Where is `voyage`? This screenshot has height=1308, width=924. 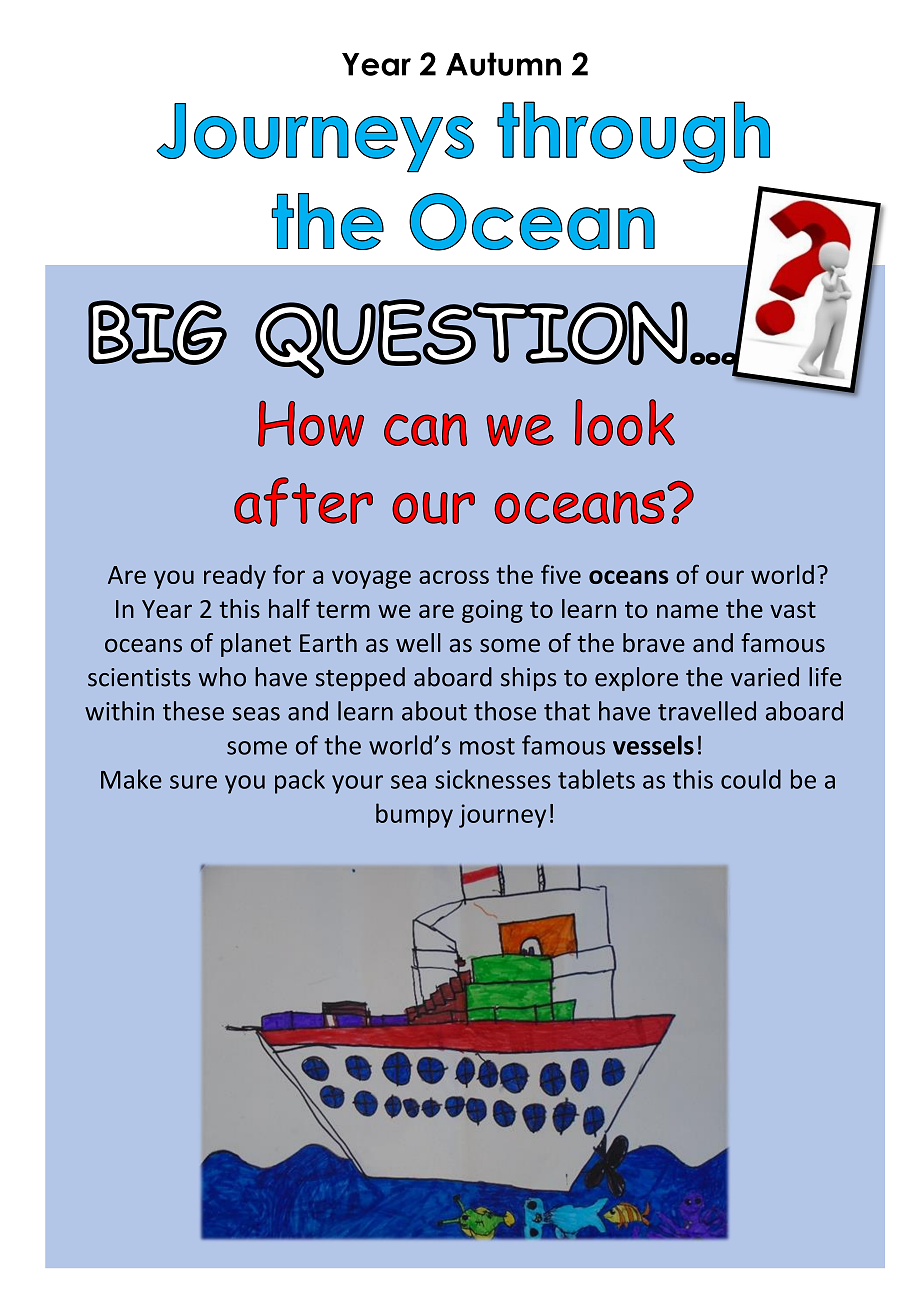
voyage is located at coordinates (371, 579).
